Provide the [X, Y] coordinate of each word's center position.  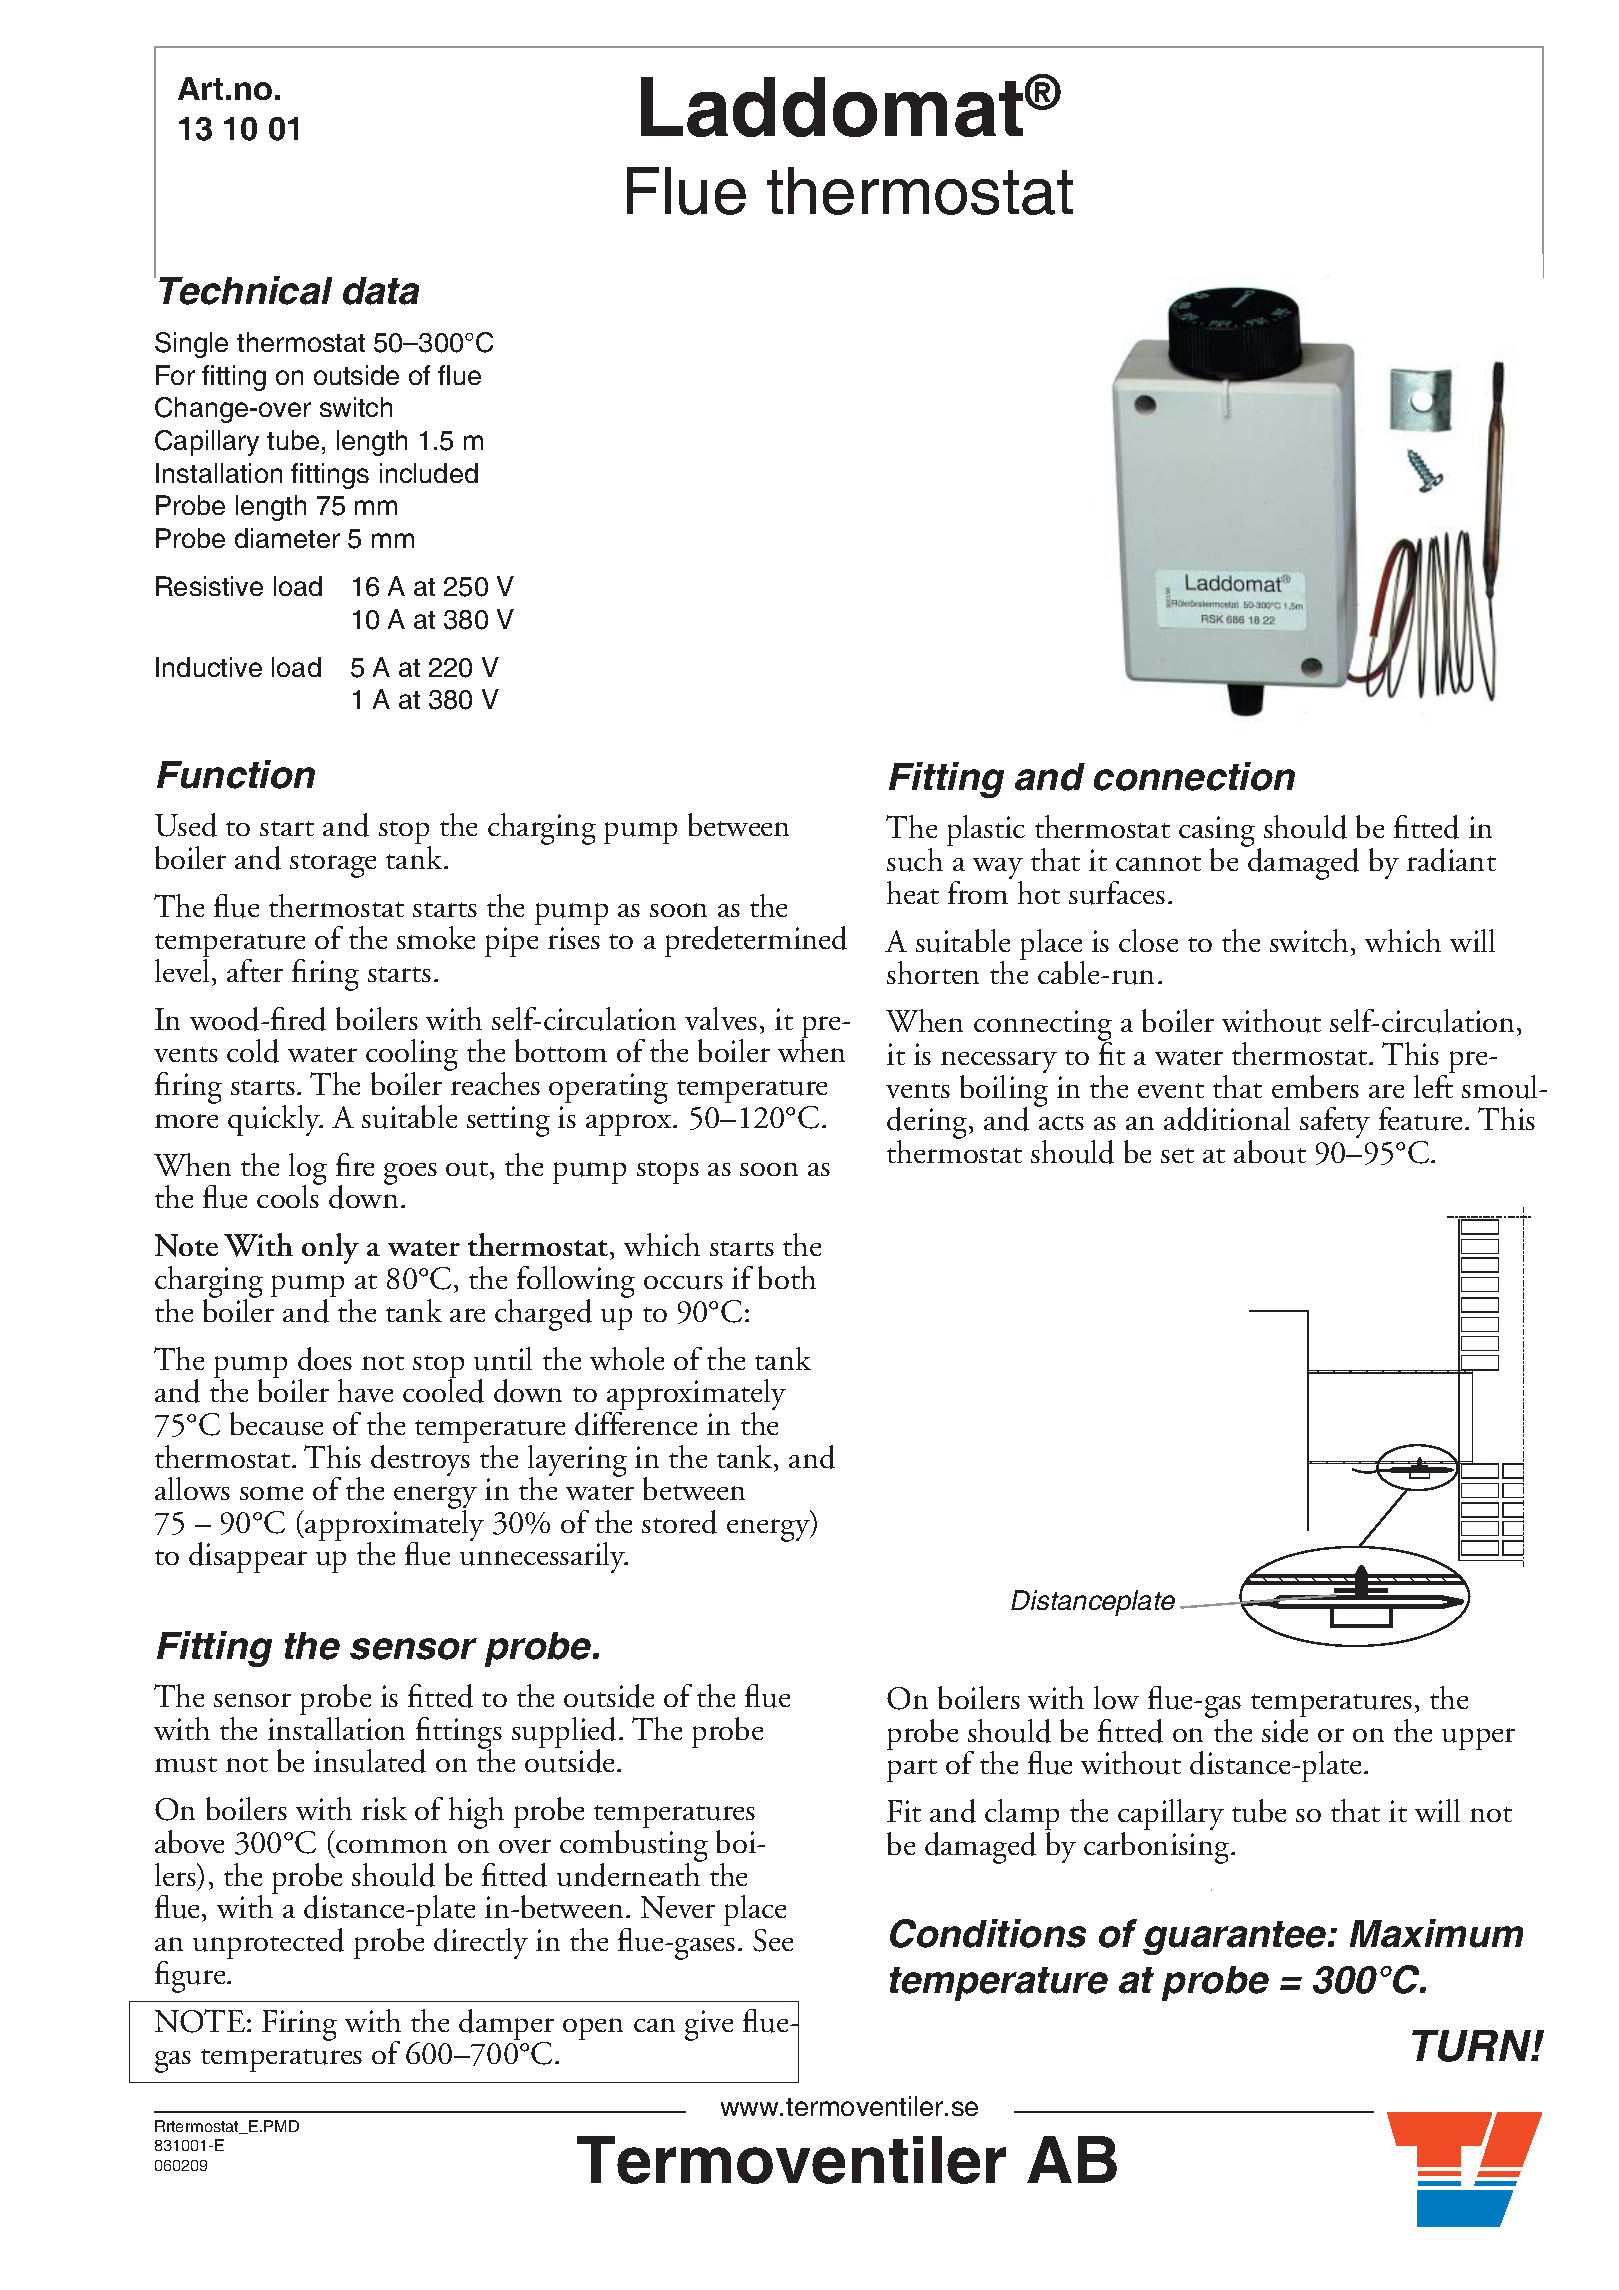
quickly [275, 1120]
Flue [686, 191]
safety [1335, 1122]
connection [1194, 776]
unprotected [268, 1943]
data [381, 291]
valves [721, 1018]
